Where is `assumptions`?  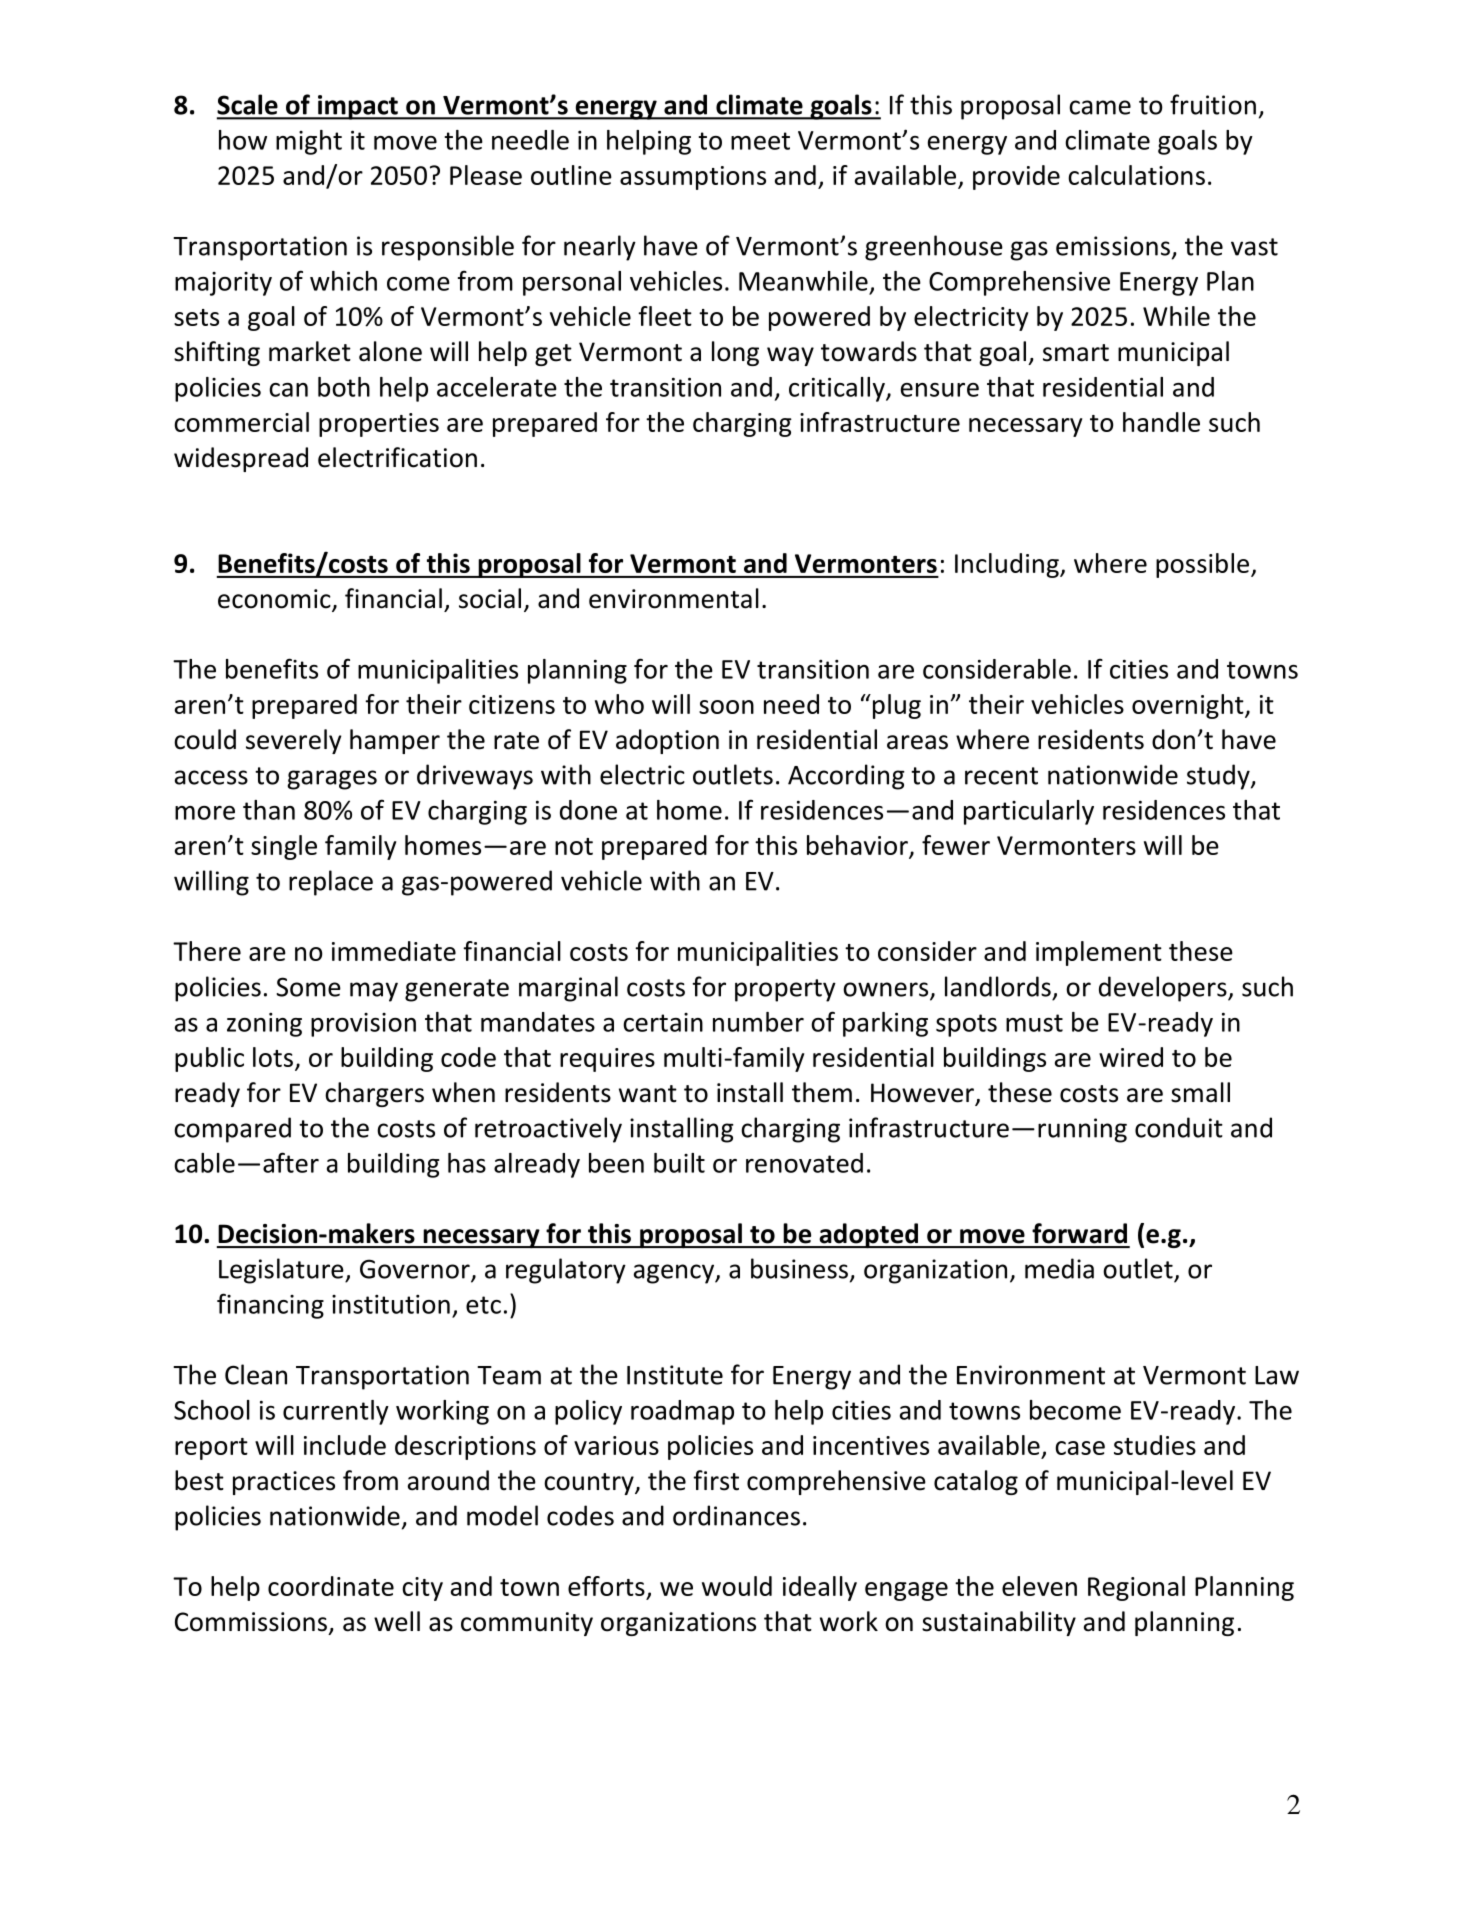 assumptions is located at coordinates (693, 178).
